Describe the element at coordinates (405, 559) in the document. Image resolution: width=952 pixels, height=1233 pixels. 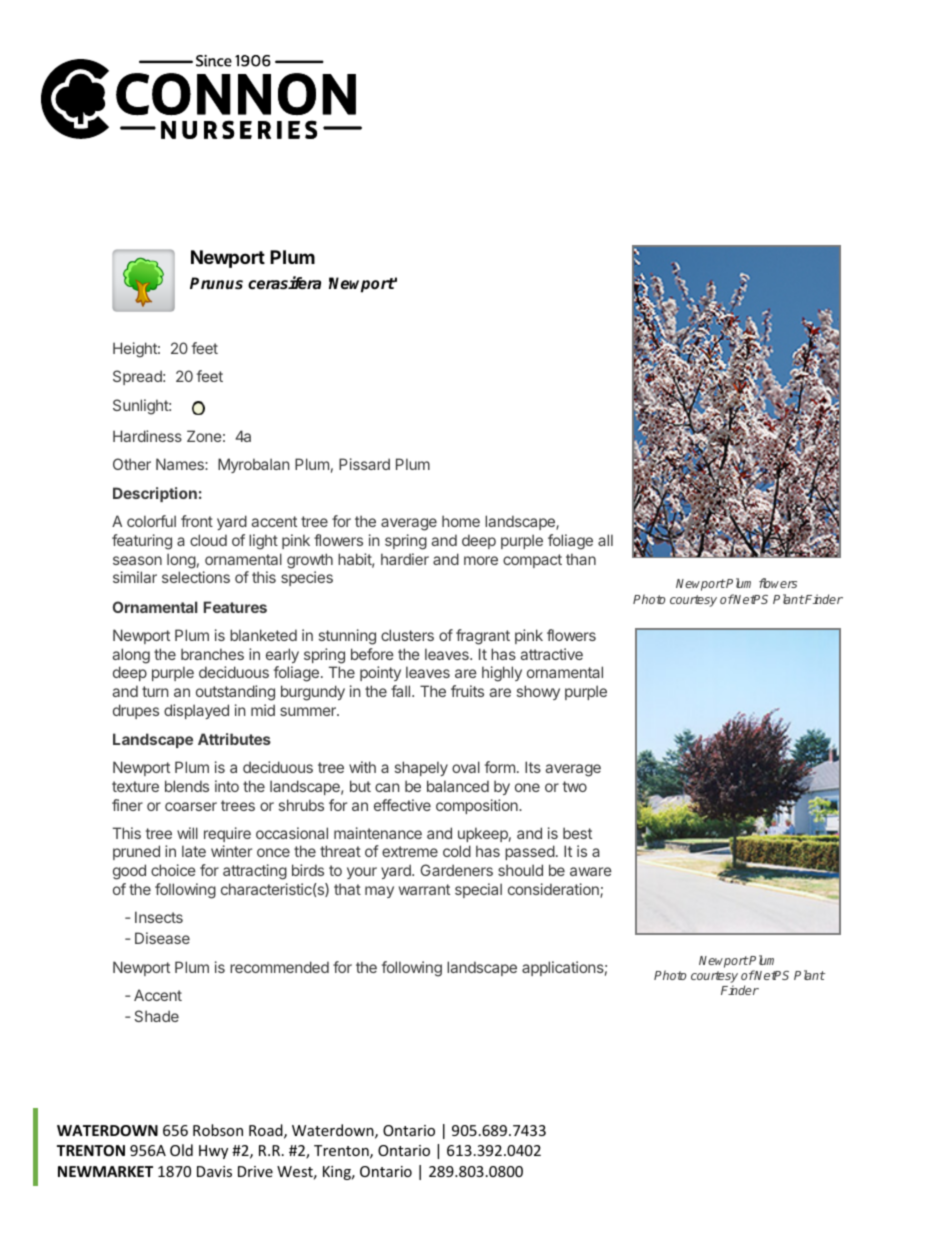
I see `hardier` at that location.
